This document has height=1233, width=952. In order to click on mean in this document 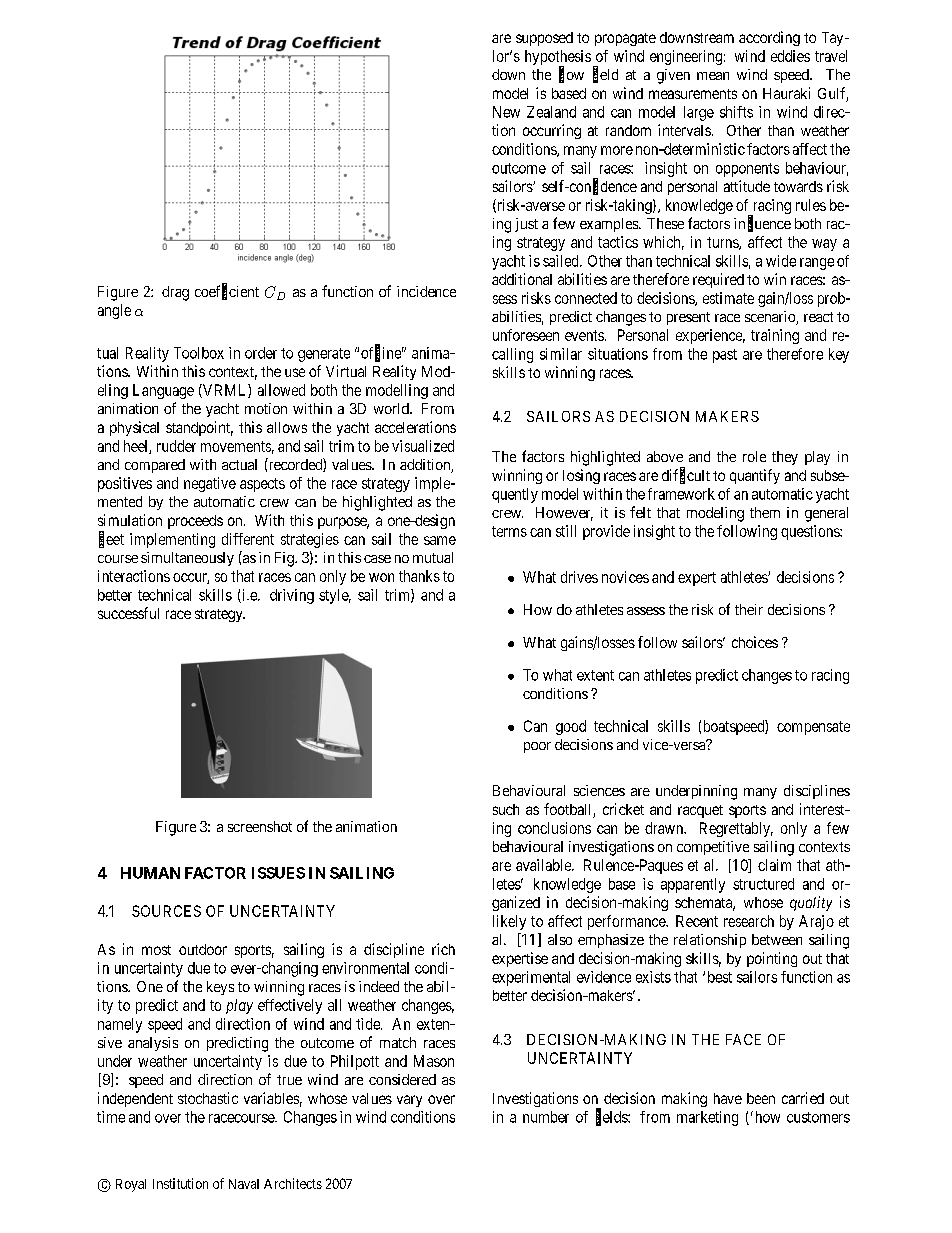, I will do `click(713, 76)`.
